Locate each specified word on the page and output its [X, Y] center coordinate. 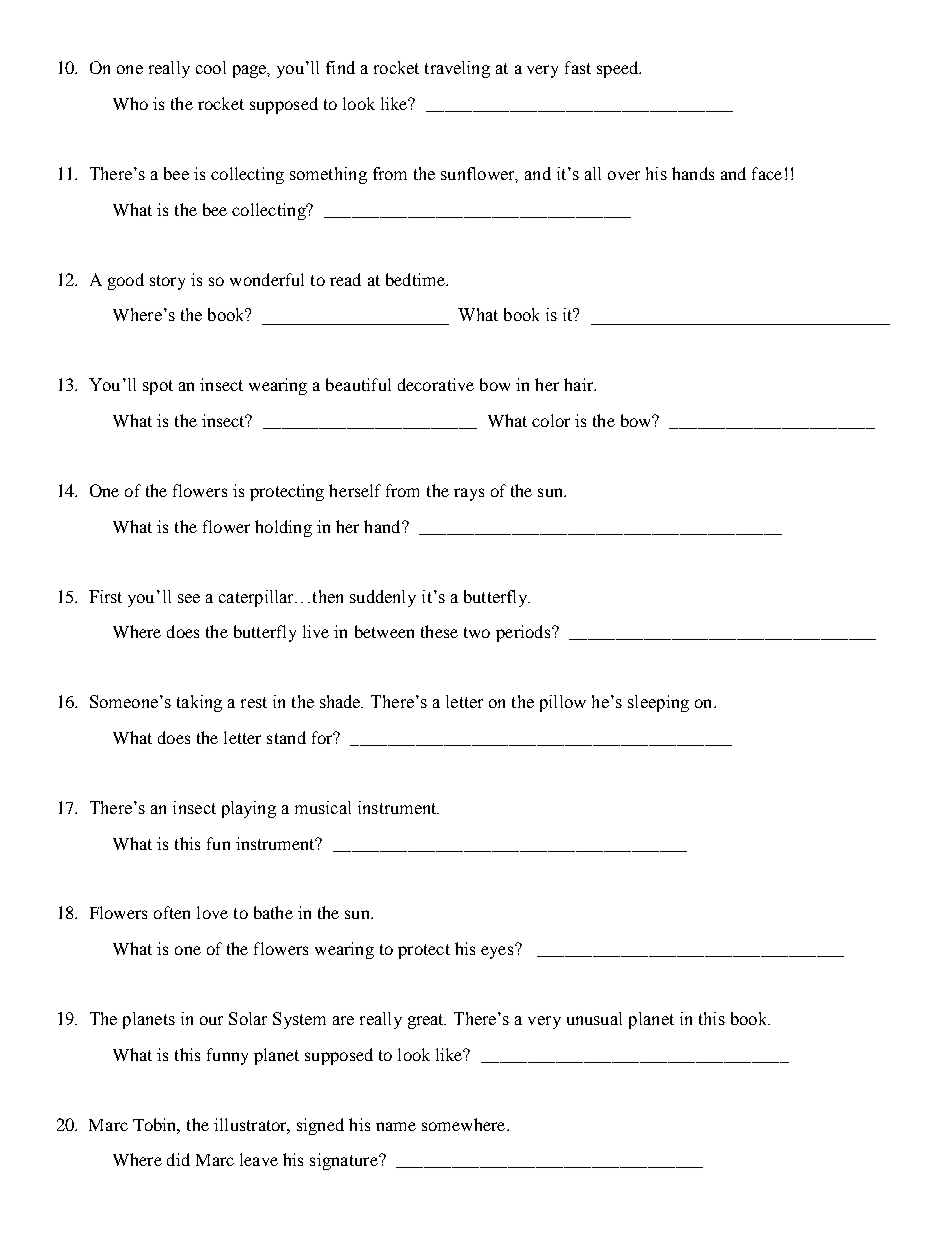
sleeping [658, 703]
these [439, 631]
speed [619, 69]
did [178, 1159]
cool [211, 67]
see [189, 598]
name [396, 1126]
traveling [457, 69]
